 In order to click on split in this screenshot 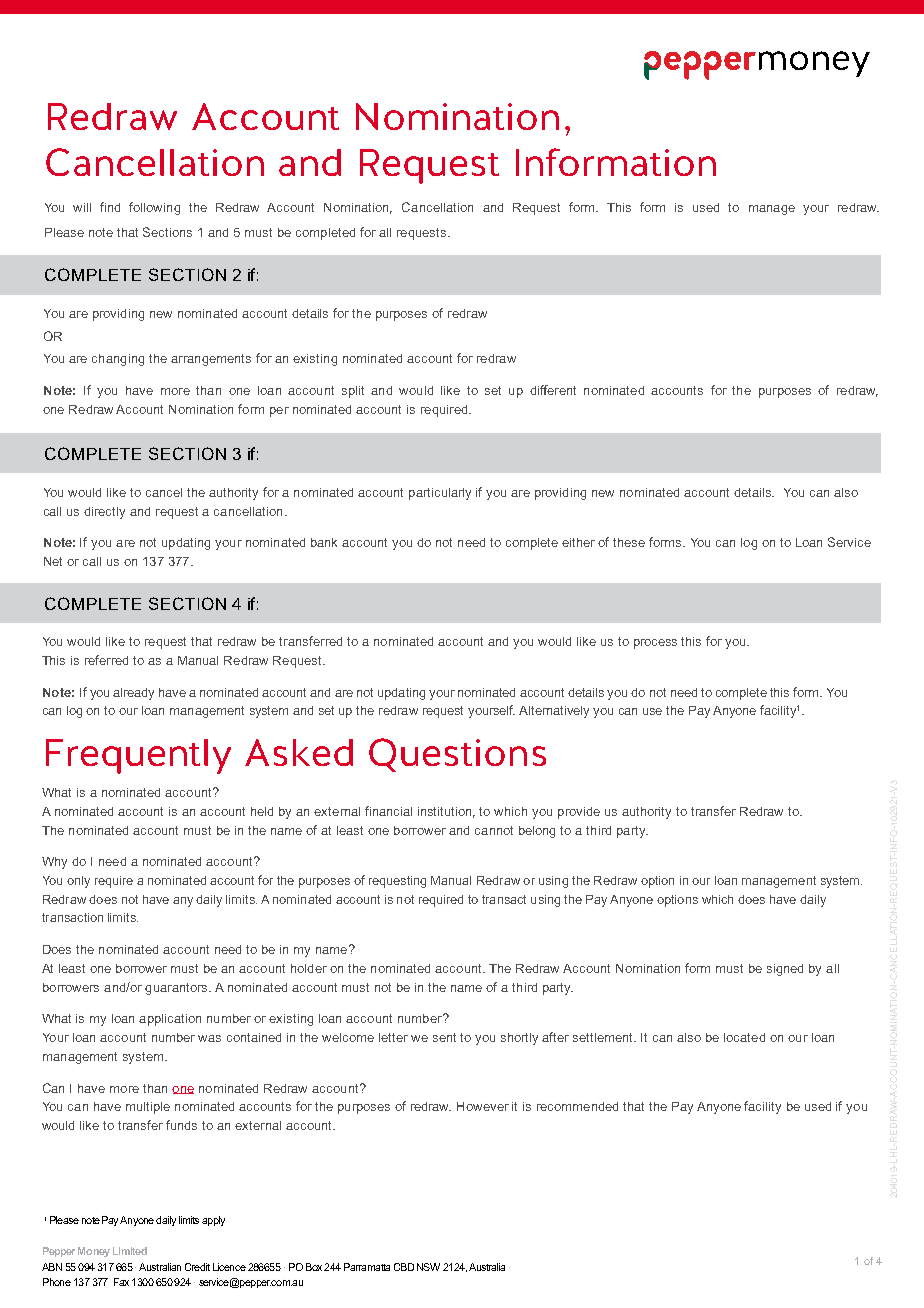, I will do `click(353, 392)`.
